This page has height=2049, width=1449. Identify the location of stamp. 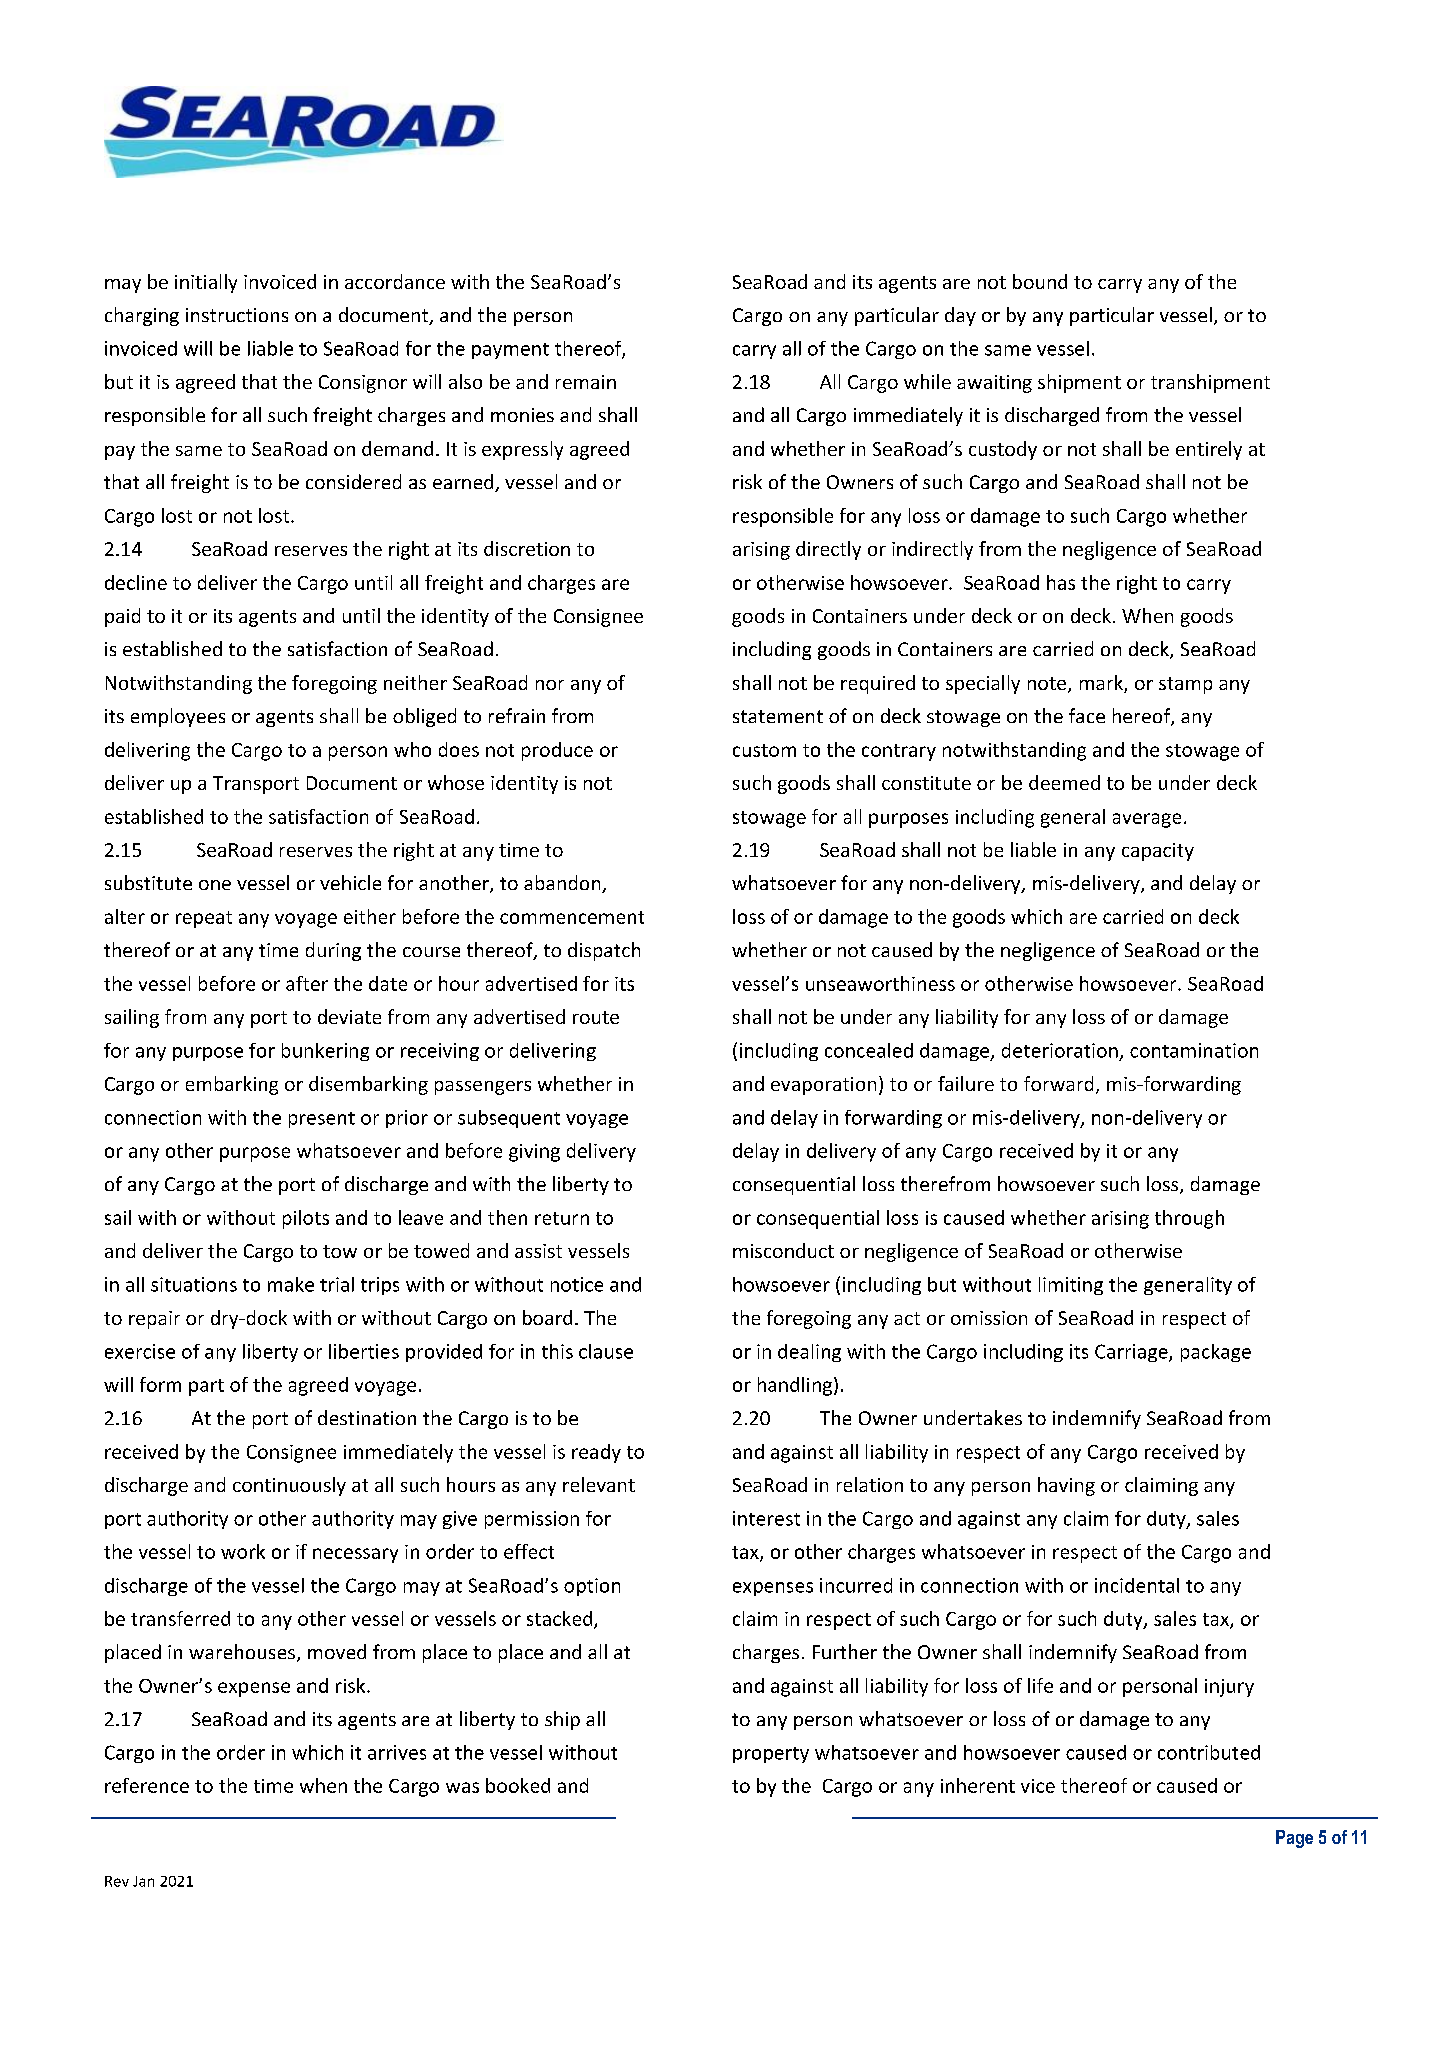
(1185, 685).
